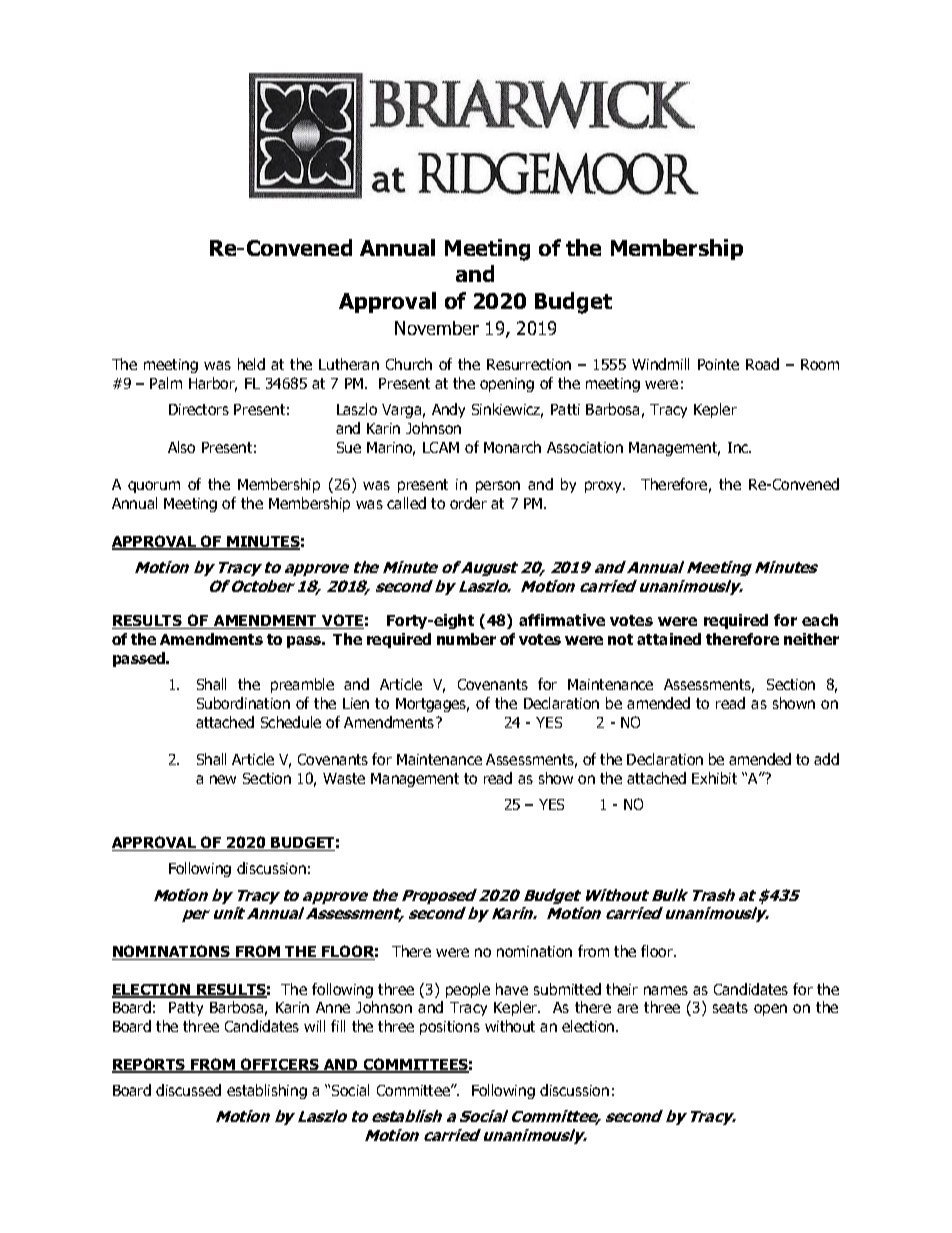 The image size is (952, 1233). Describe the element at coordinates (280, 1065) in the screenshot. I see `OFFICERS` at that location.
